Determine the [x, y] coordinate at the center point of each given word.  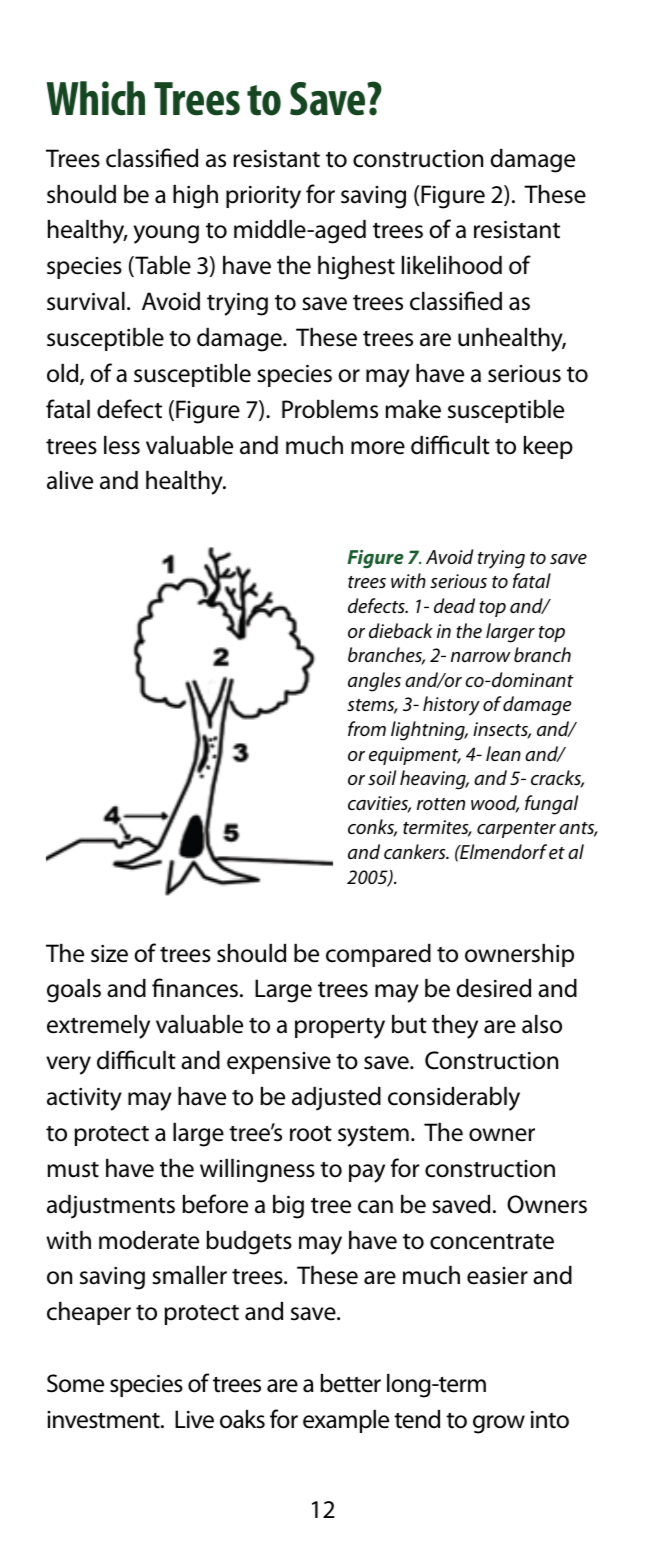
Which [95, 98]
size [109, 954]
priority [263, 197]
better [350, 1383]
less [122, 445]
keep [548, 447]
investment [104, 1420]
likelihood [452, 265]
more [378, 448]
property [340, 1028]
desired [493, 988]
